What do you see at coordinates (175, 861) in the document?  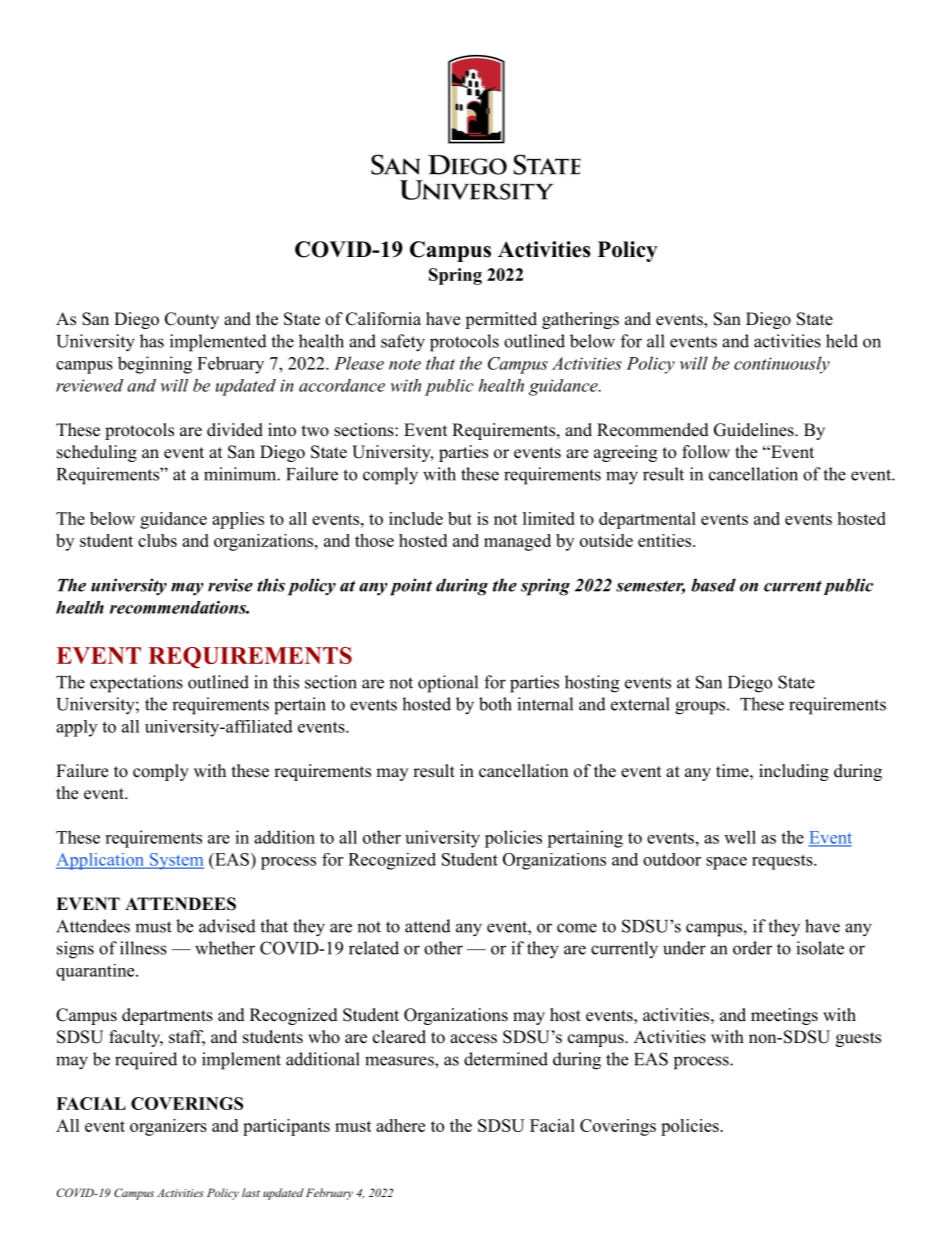 I see `System` at bounding box center [175, 861].
